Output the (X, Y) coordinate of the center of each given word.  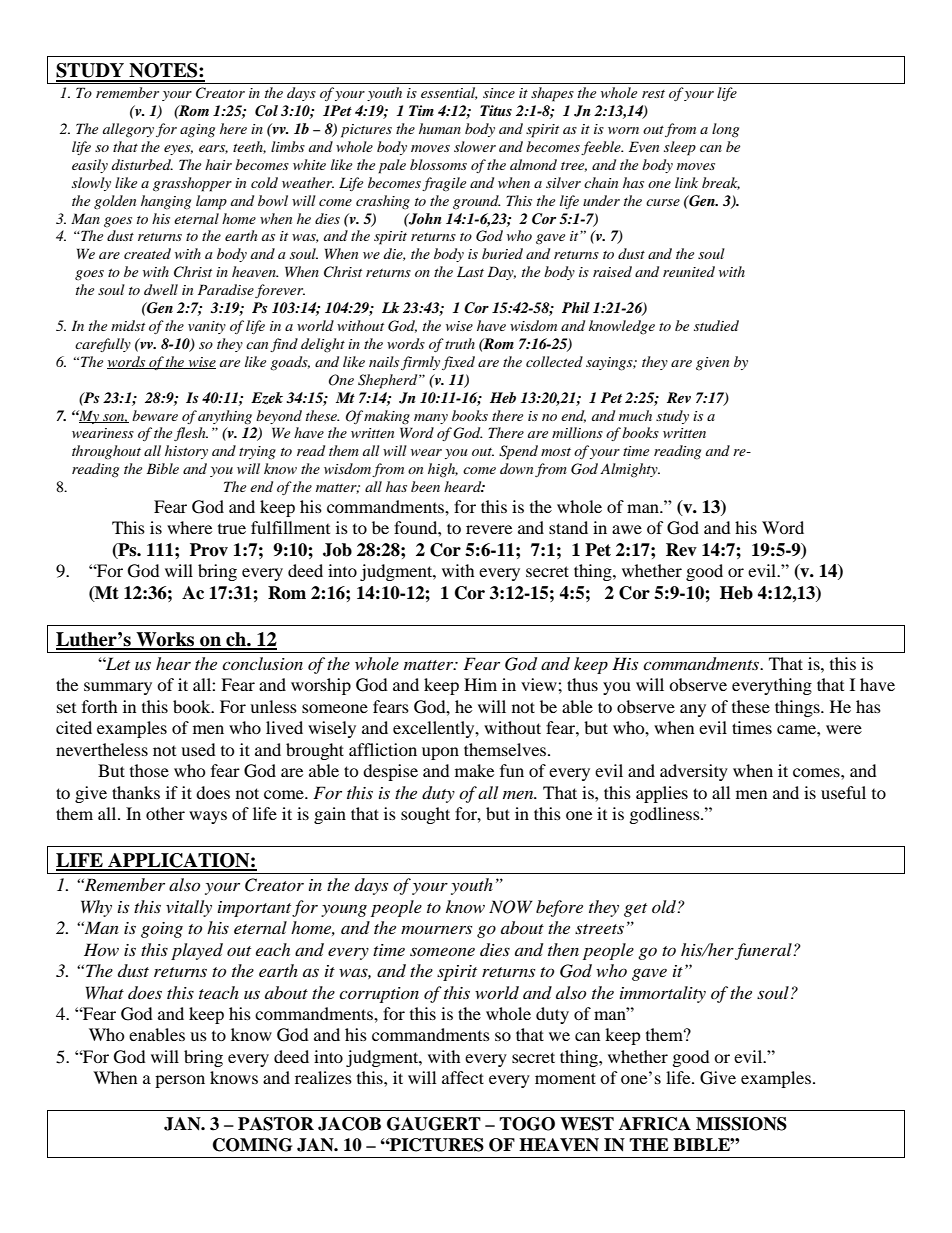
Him (480, 684)
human (440, 128)
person (180, 1081)
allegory (128, 130)
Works (165, 640)
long (725, 130)
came (797, 729)
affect (463, 1077)
